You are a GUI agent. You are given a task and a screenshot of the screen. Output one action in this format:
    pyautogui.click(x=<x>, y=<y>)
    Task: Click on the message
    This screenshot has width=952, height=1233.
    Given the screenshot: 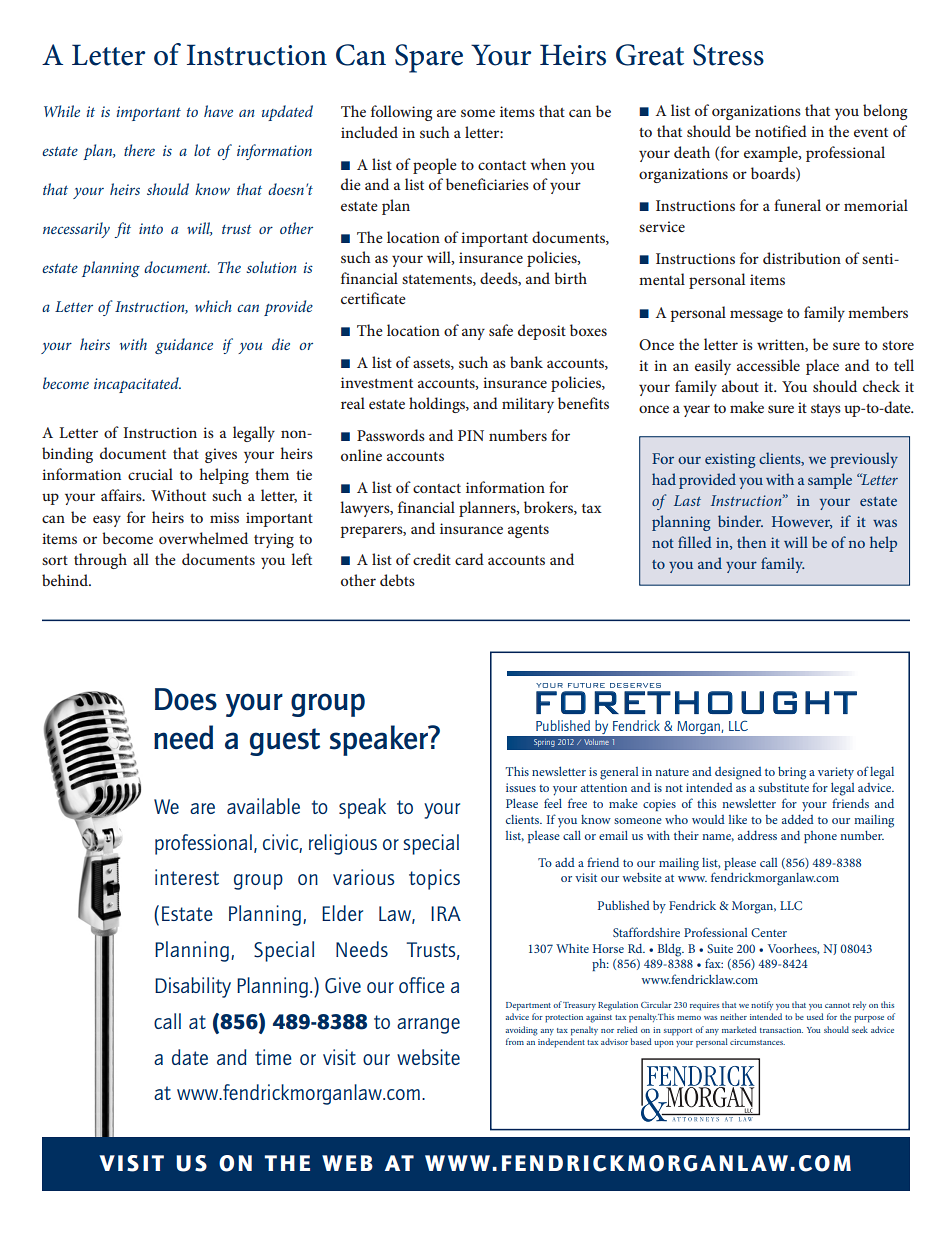 What is the action you would take?
    pyautogui.click(x=756, y=316)
